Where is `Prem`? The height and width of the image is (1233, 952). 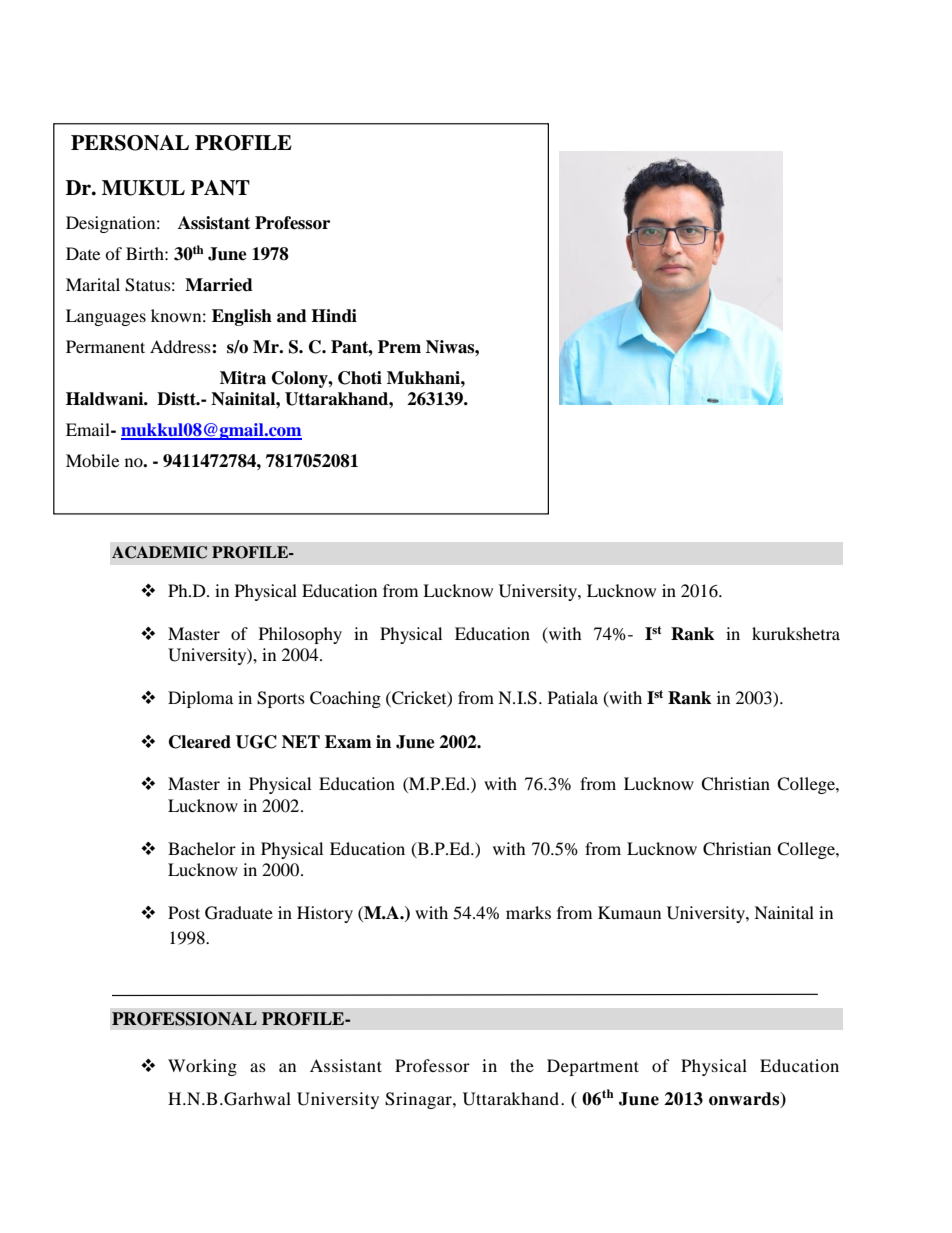 Prem is located at coordinates (399, 347).
